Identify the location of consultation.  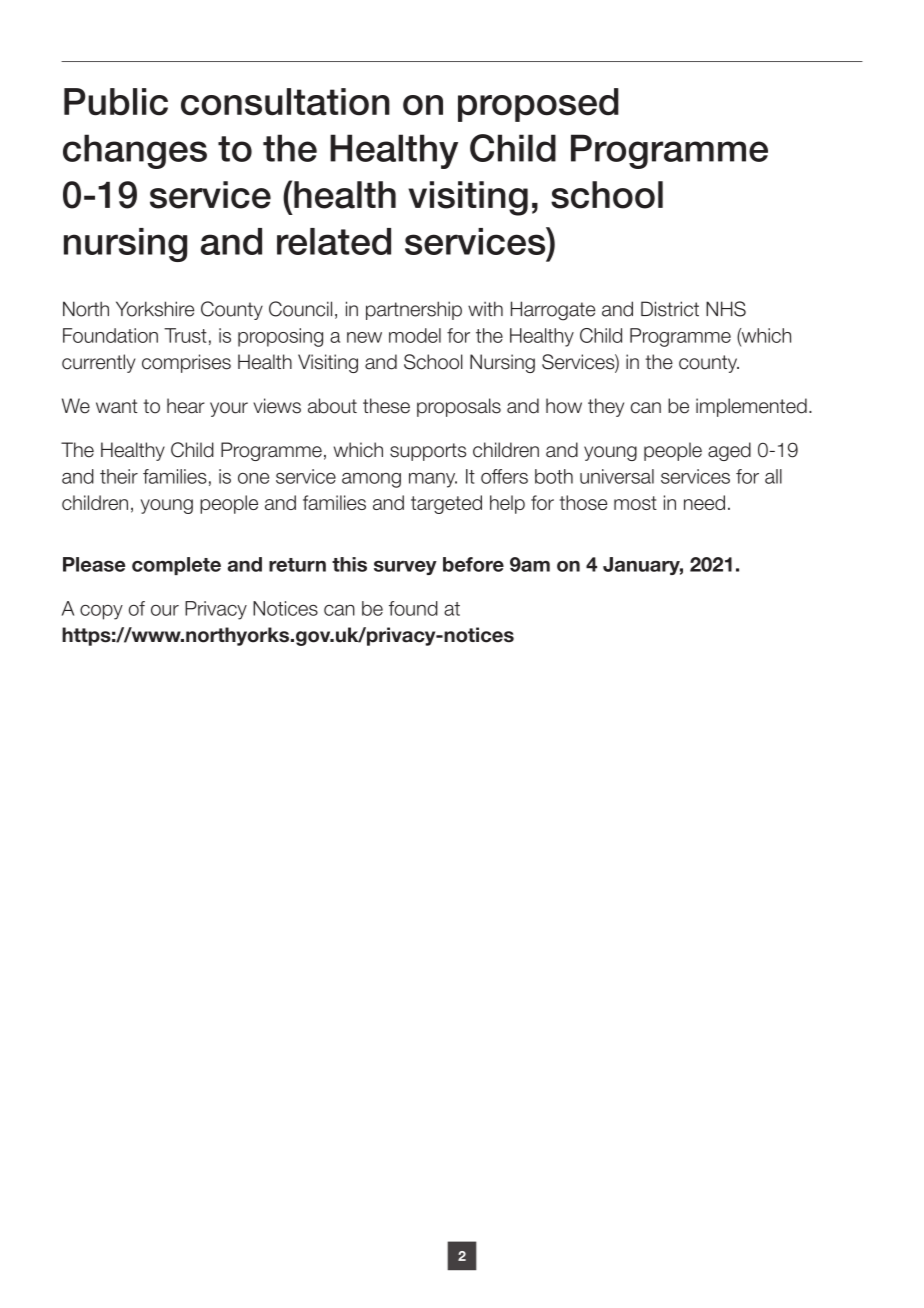
(285, 102).
